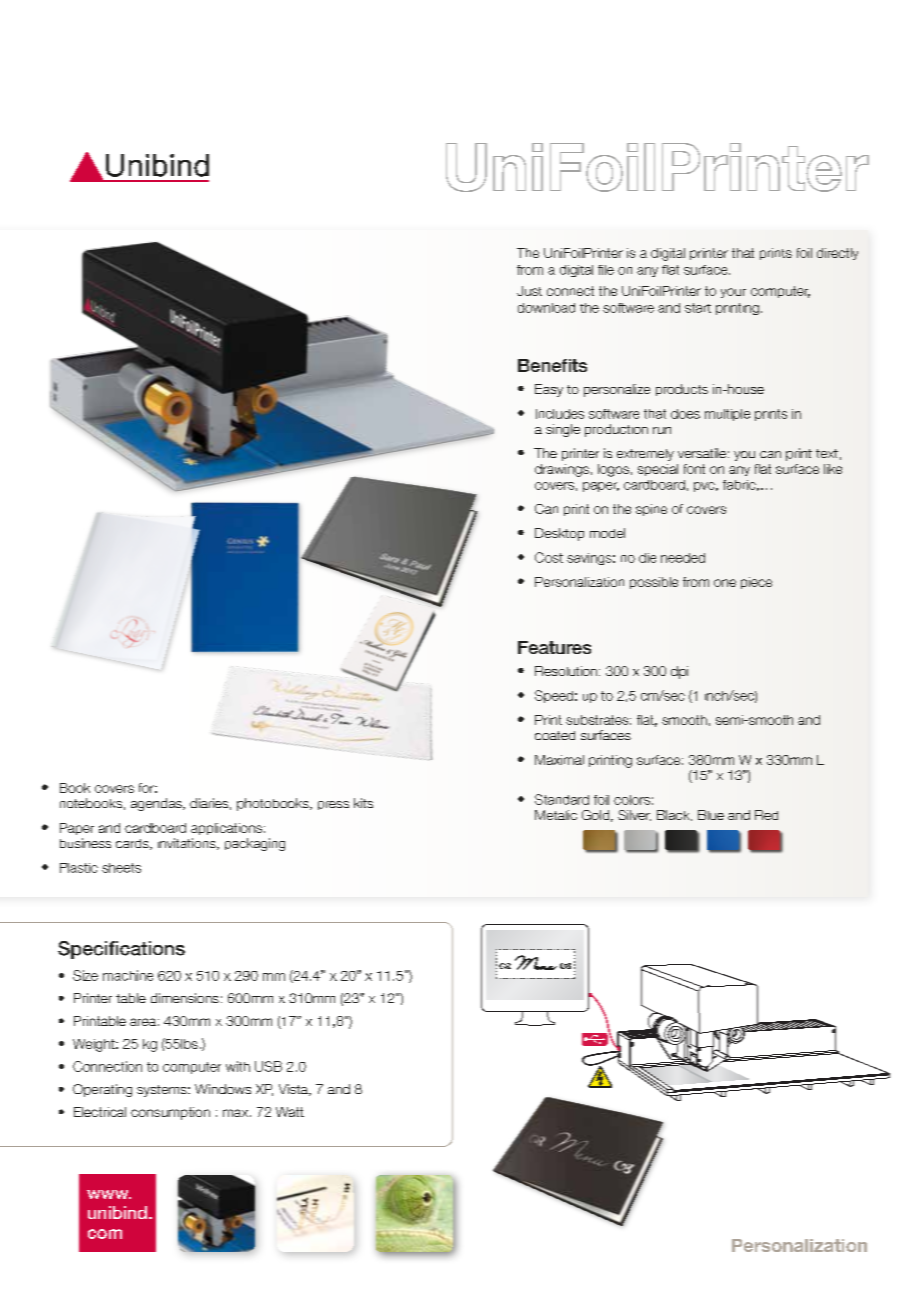 This screenshot has width=924, height=1308. Describe the element at coordinates (170, 1113) in the screenshot. I see `consumption` at that location.
